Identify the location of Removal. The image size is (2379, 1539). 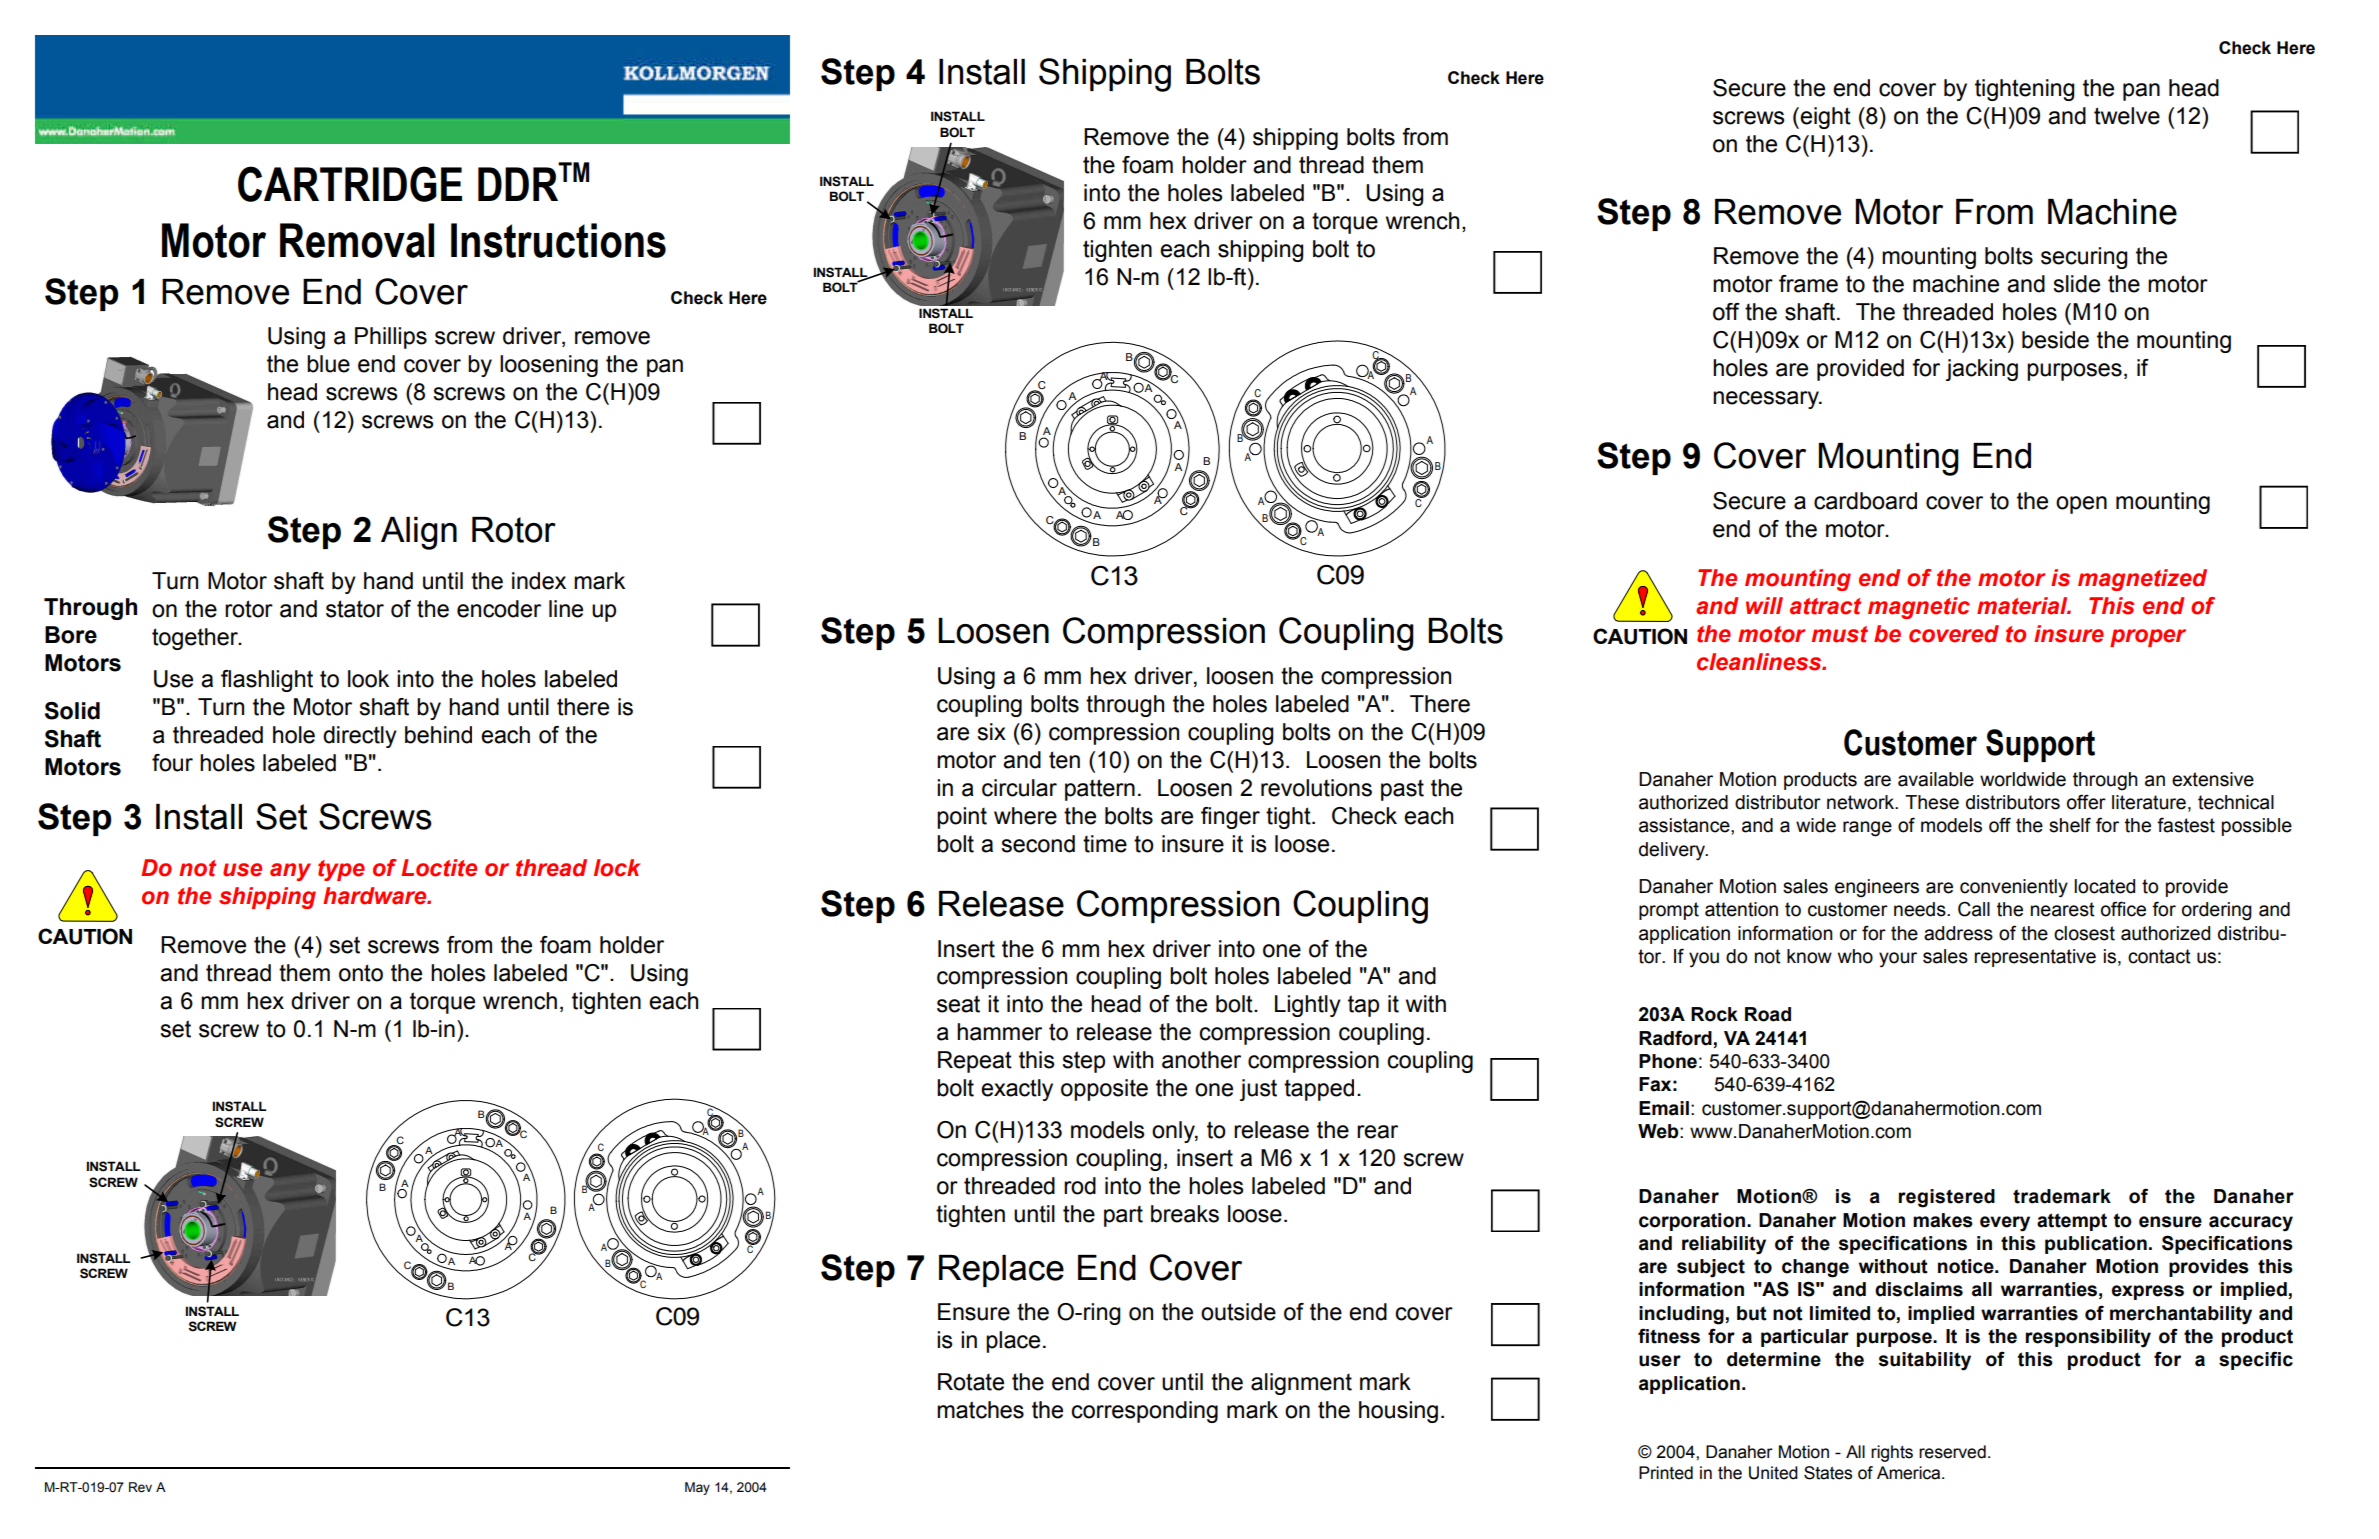
(357, 240).
